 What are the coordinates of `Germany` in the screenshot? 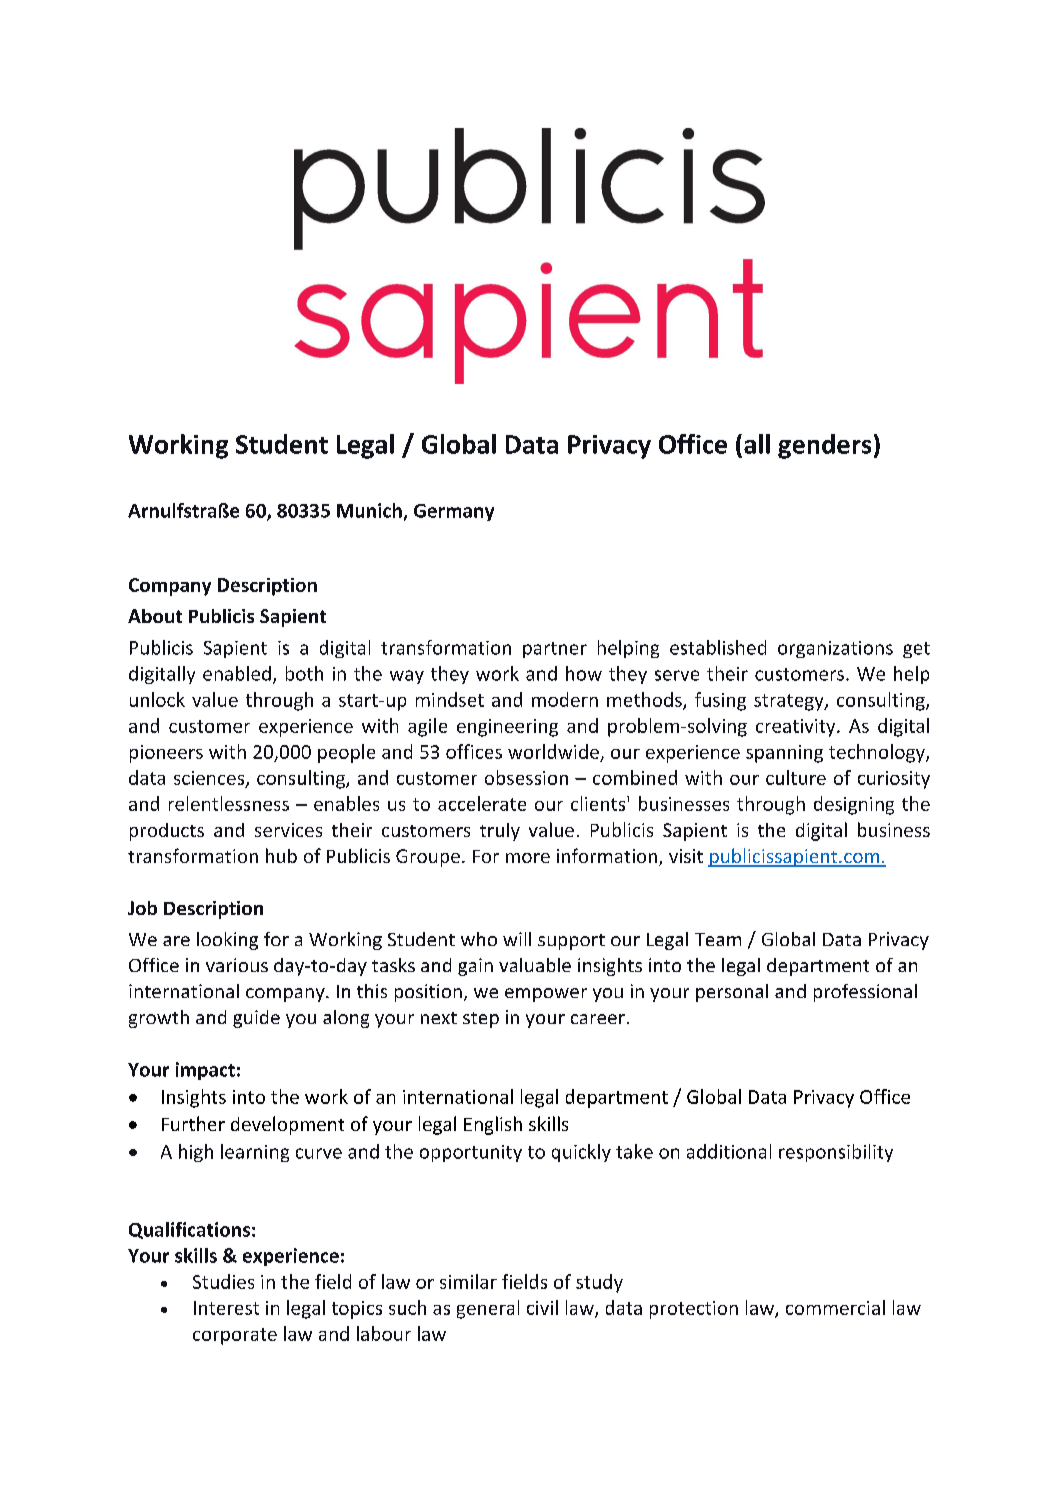 It's located at (454, 512).
